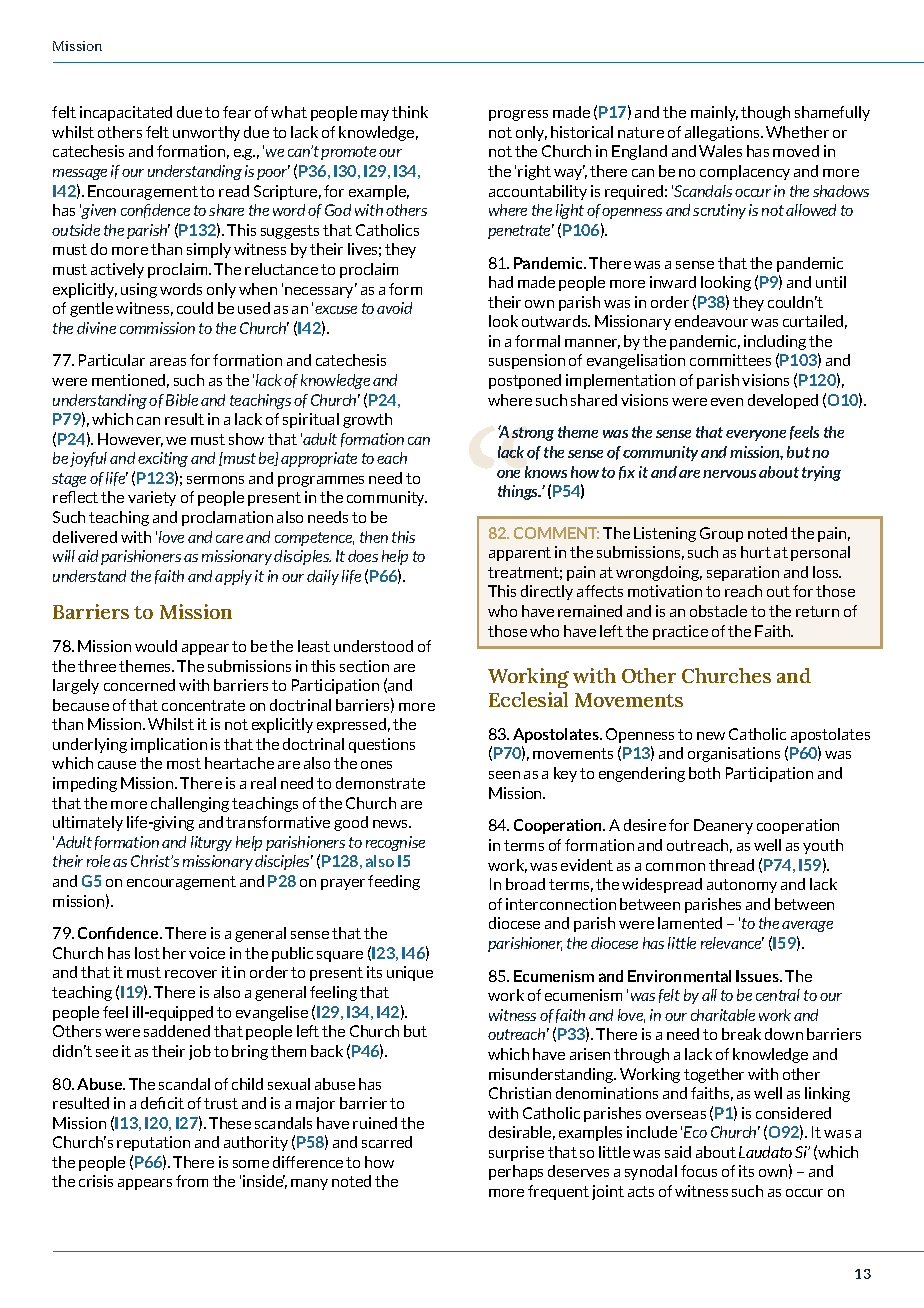 Image resolution: width=924 pixels, height=1308 pixels. Describe the element at coordinates (156, 646) in the screenshot. I see `would` at that location.
